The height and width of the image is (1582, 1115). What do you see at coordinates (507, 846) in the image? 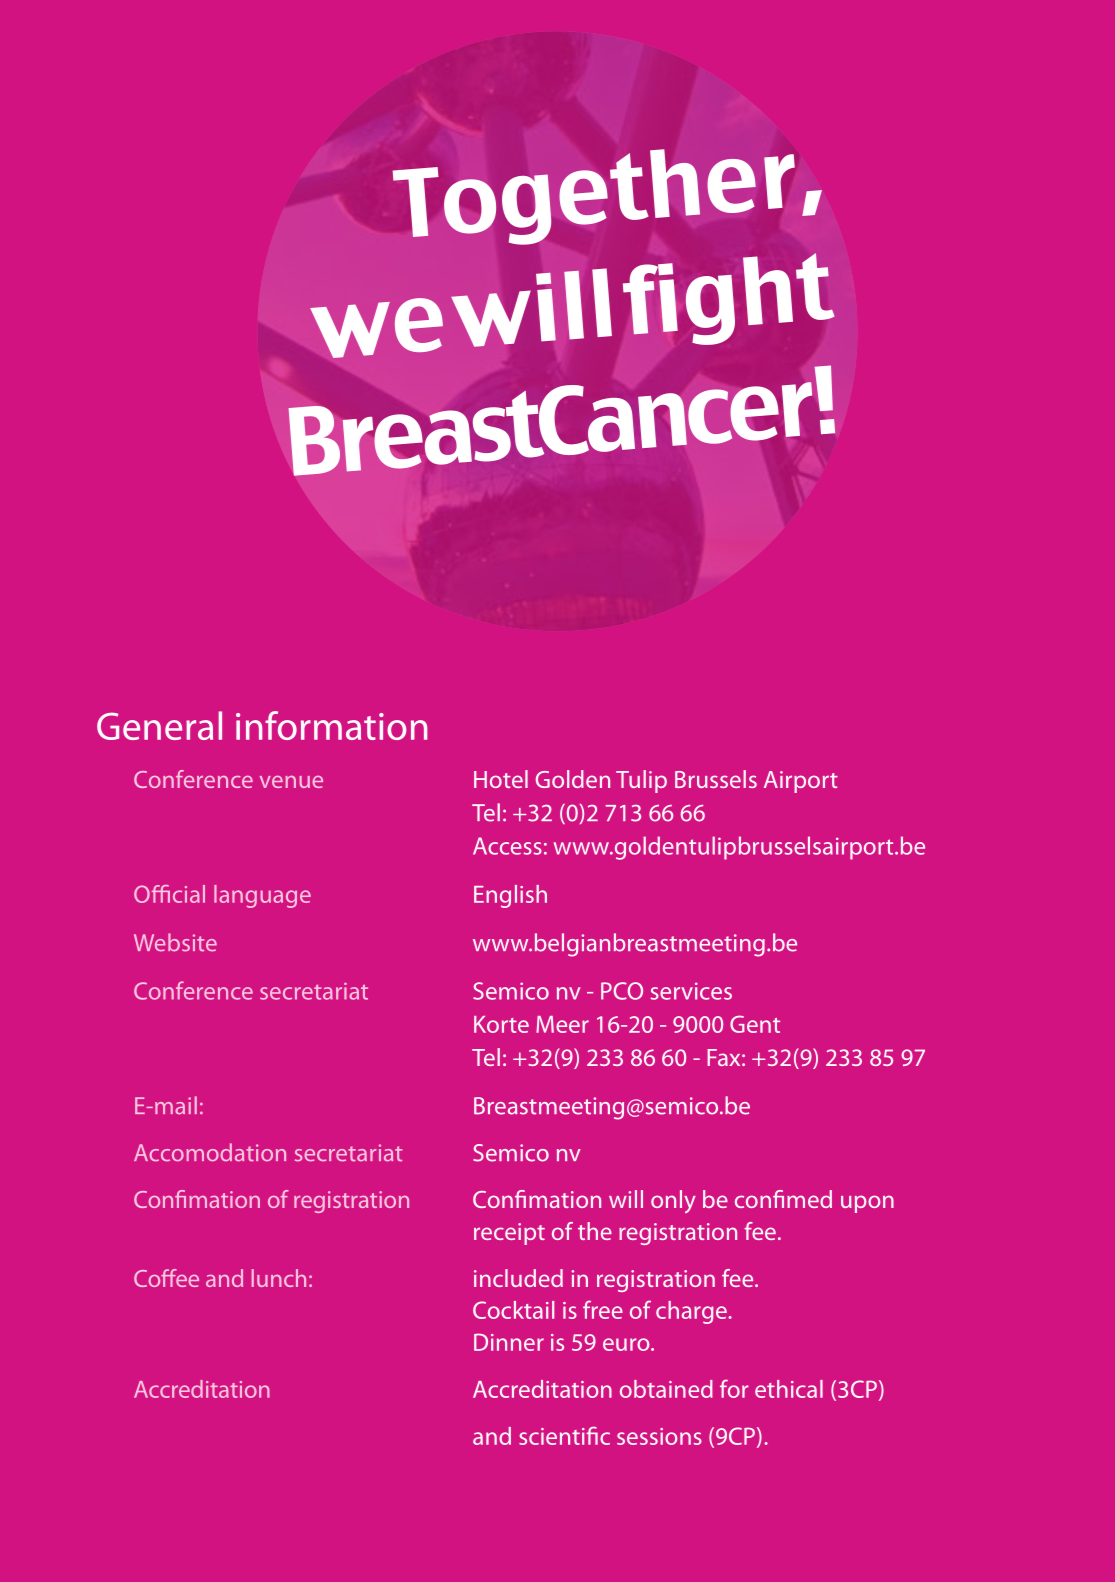
I see `Access` at bounding box center [507, 846].
